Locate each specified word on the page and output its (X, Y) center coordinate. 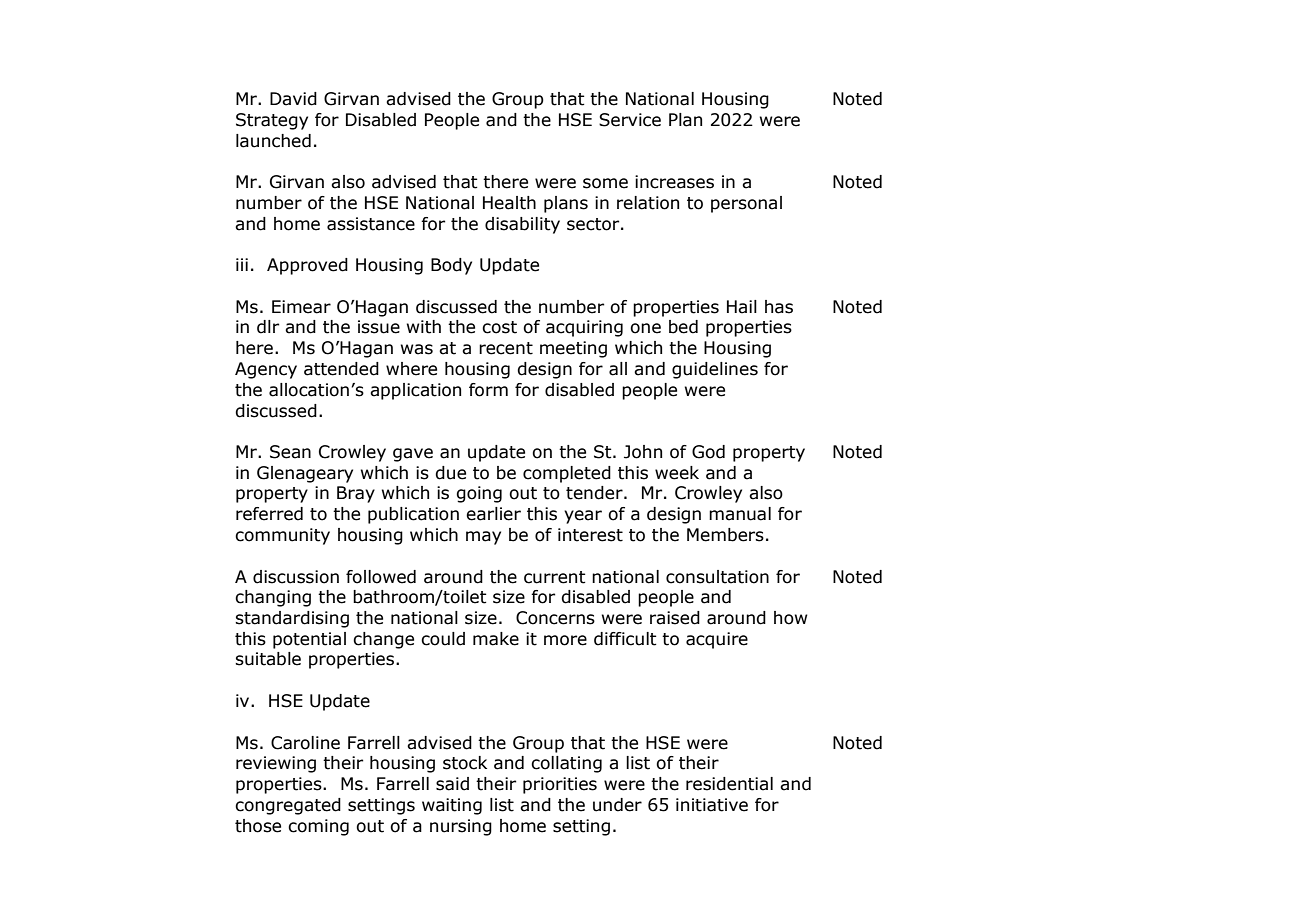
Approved (307, 266)
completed (567, 474)
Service (630, 120)
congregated (288, 806)
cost (499, 327)
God (708, 452)
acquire (717, 640)
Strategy (272, 121)
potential (309, 640)
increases (674, 182)
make (496, 639)
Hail (742, 307)
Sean (290, 452)
